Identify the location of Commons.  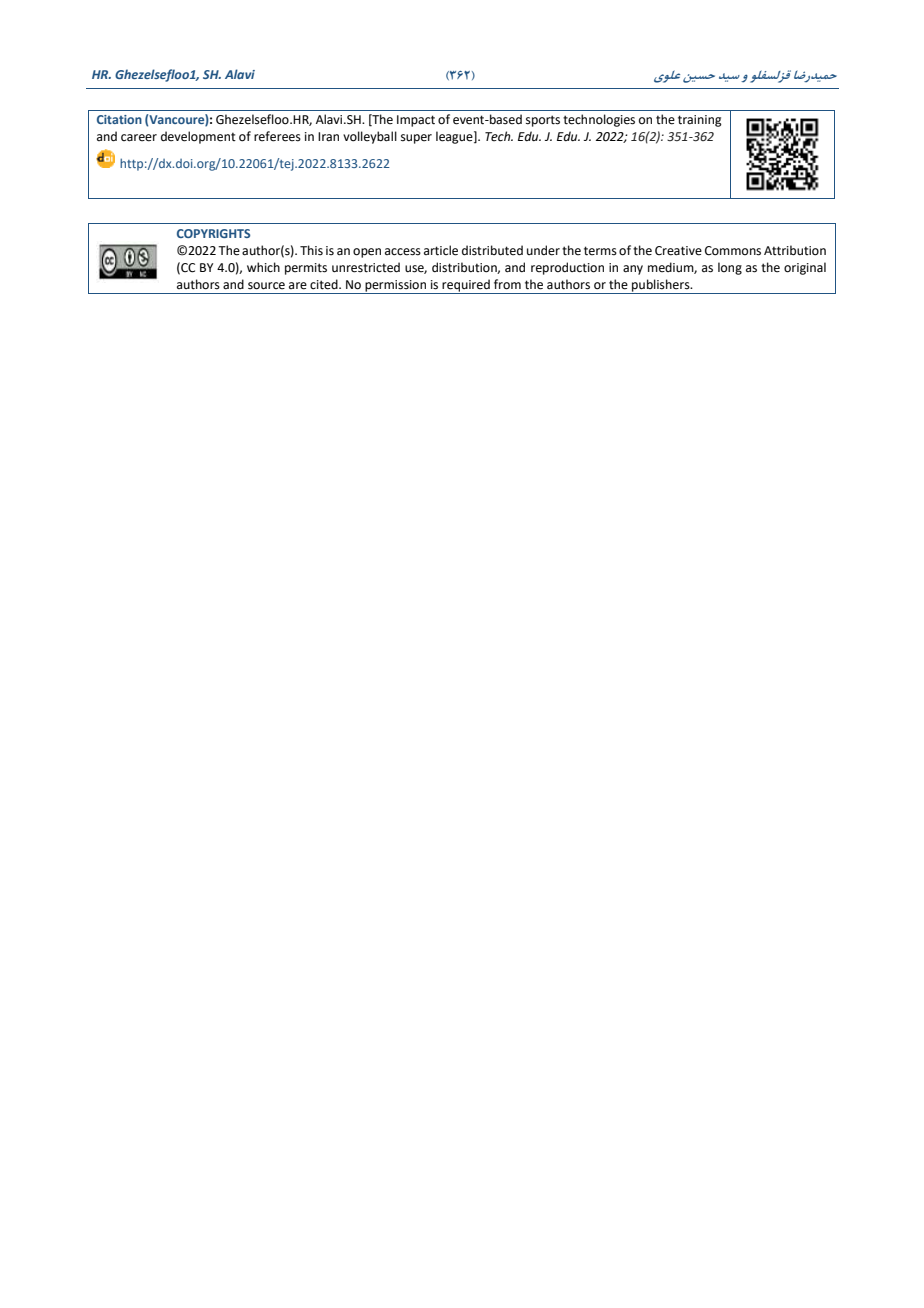
(733, 251).
